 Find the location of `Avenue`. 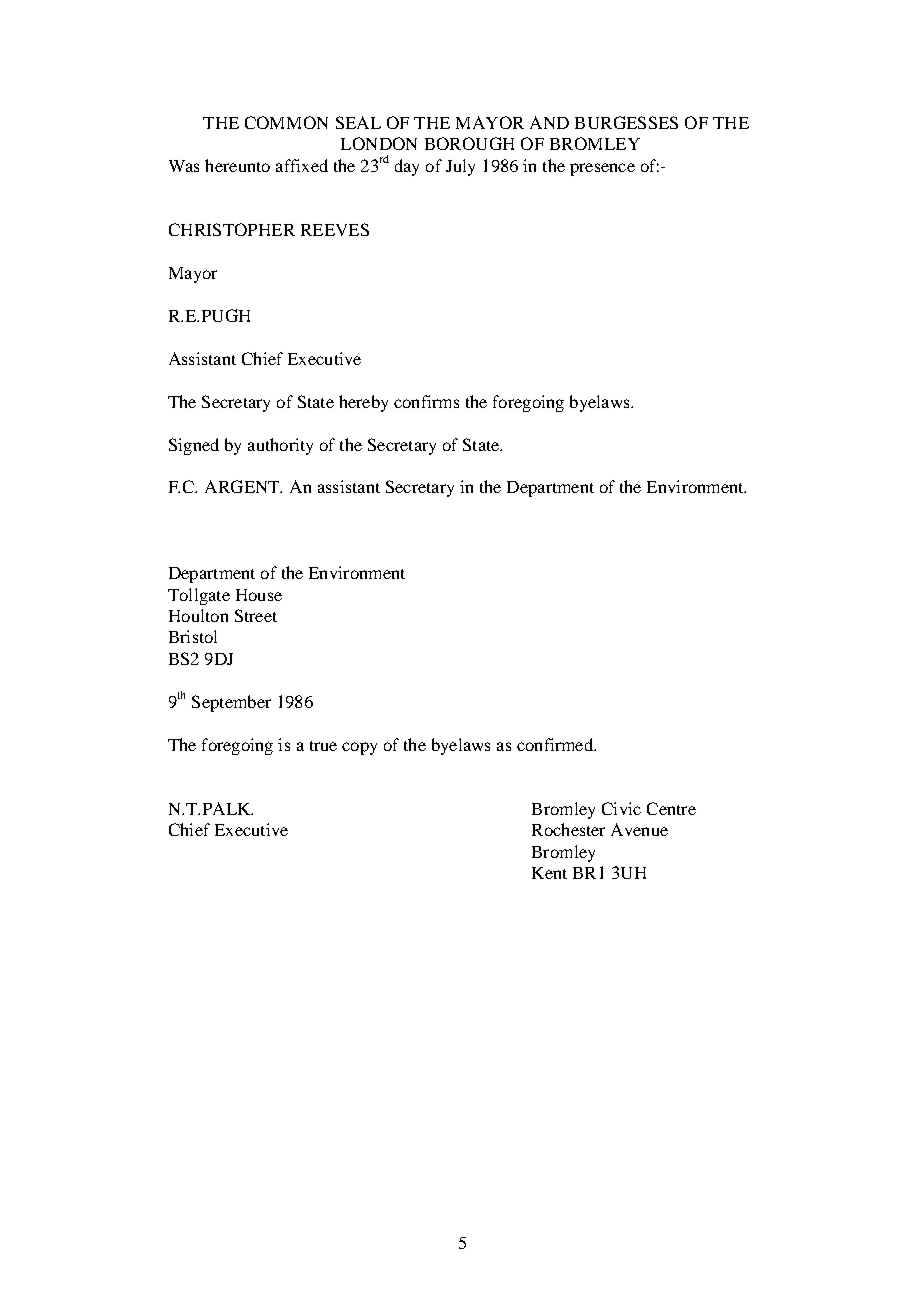

Avenue is located at coordinates (639, 829).
